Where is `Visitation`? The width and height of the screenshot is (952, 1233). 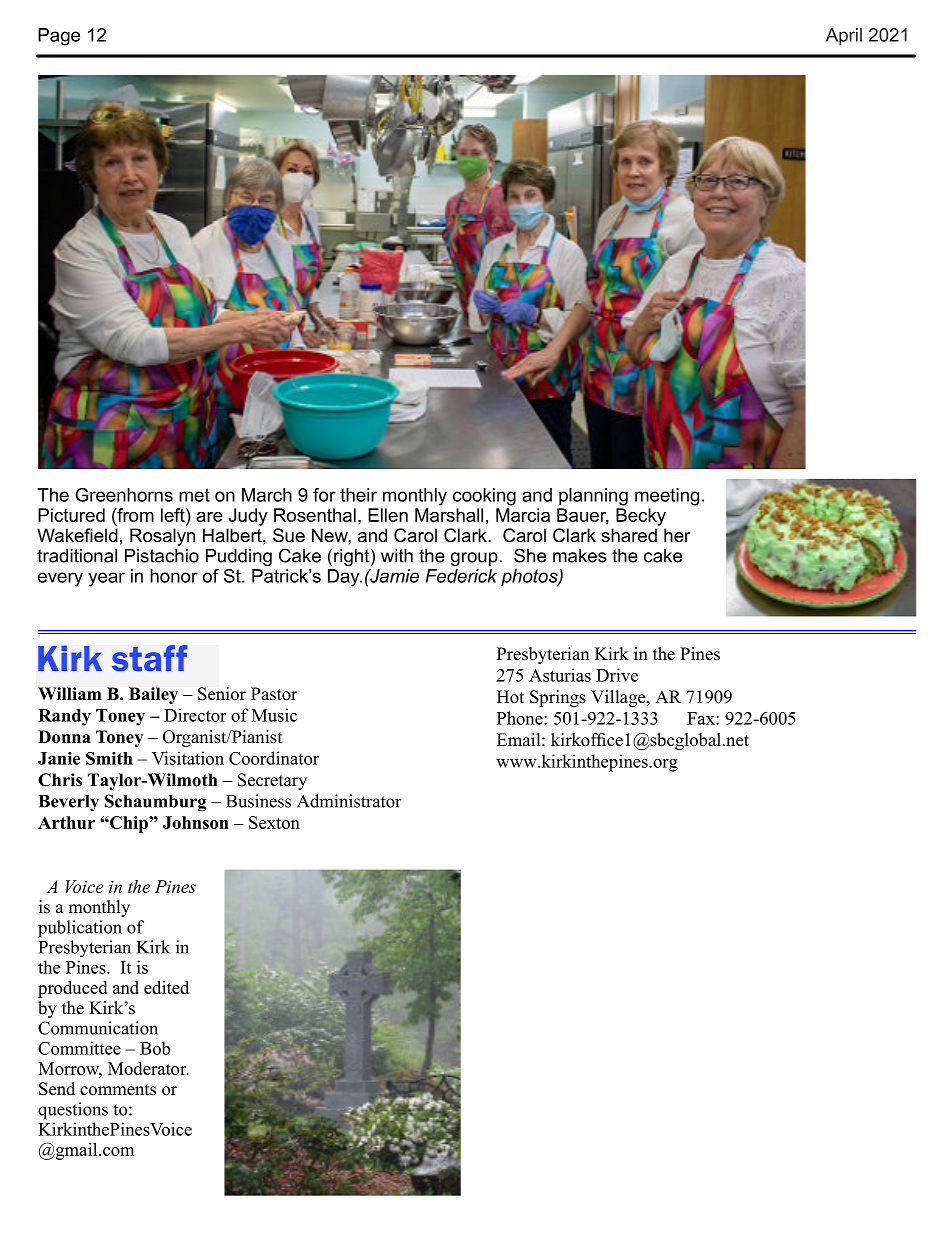 Visitation is located at coordinates (188, 758).
